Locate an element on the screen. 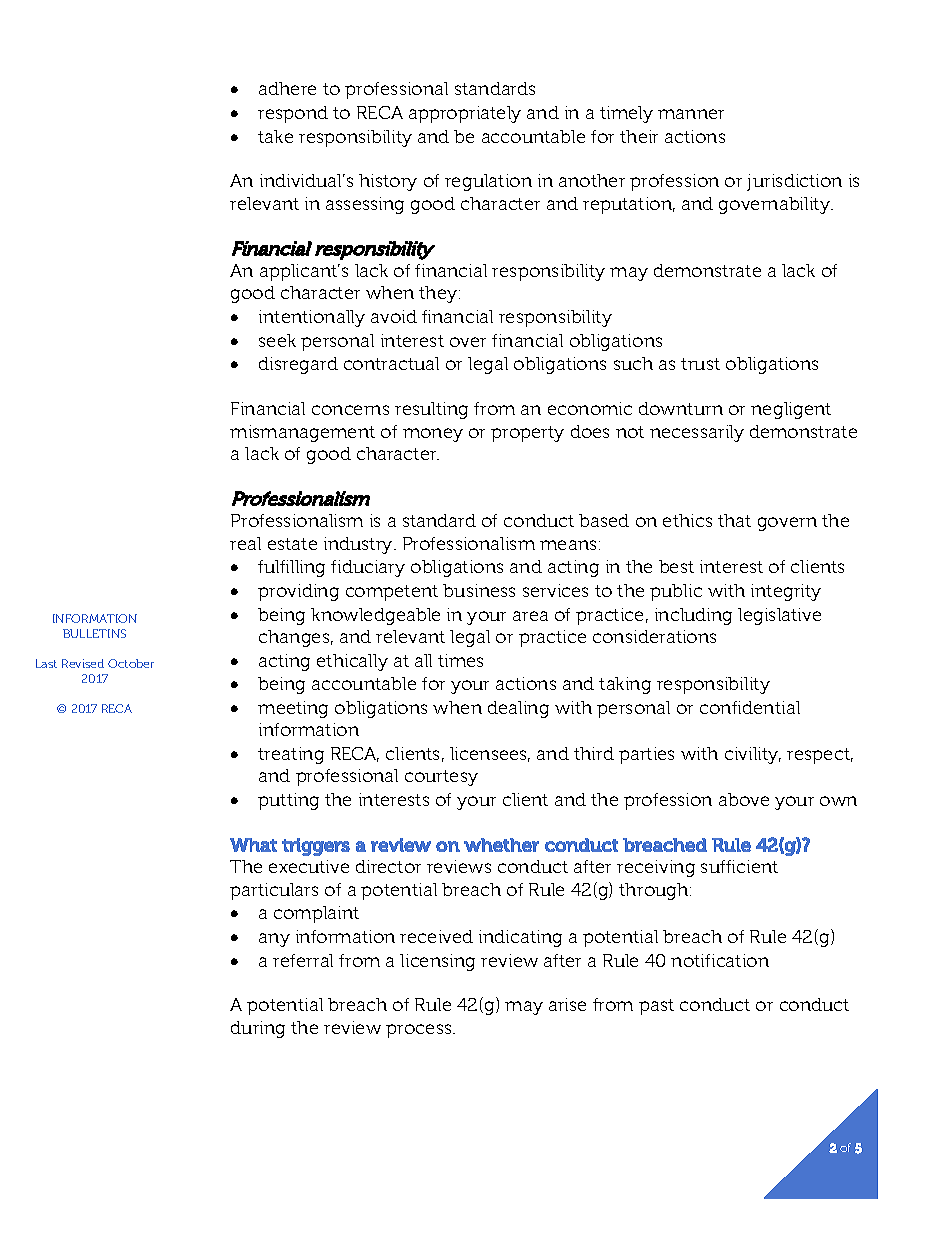 This screenshot has height=1233, width=952. process is located at coordinates (420, 1031).
